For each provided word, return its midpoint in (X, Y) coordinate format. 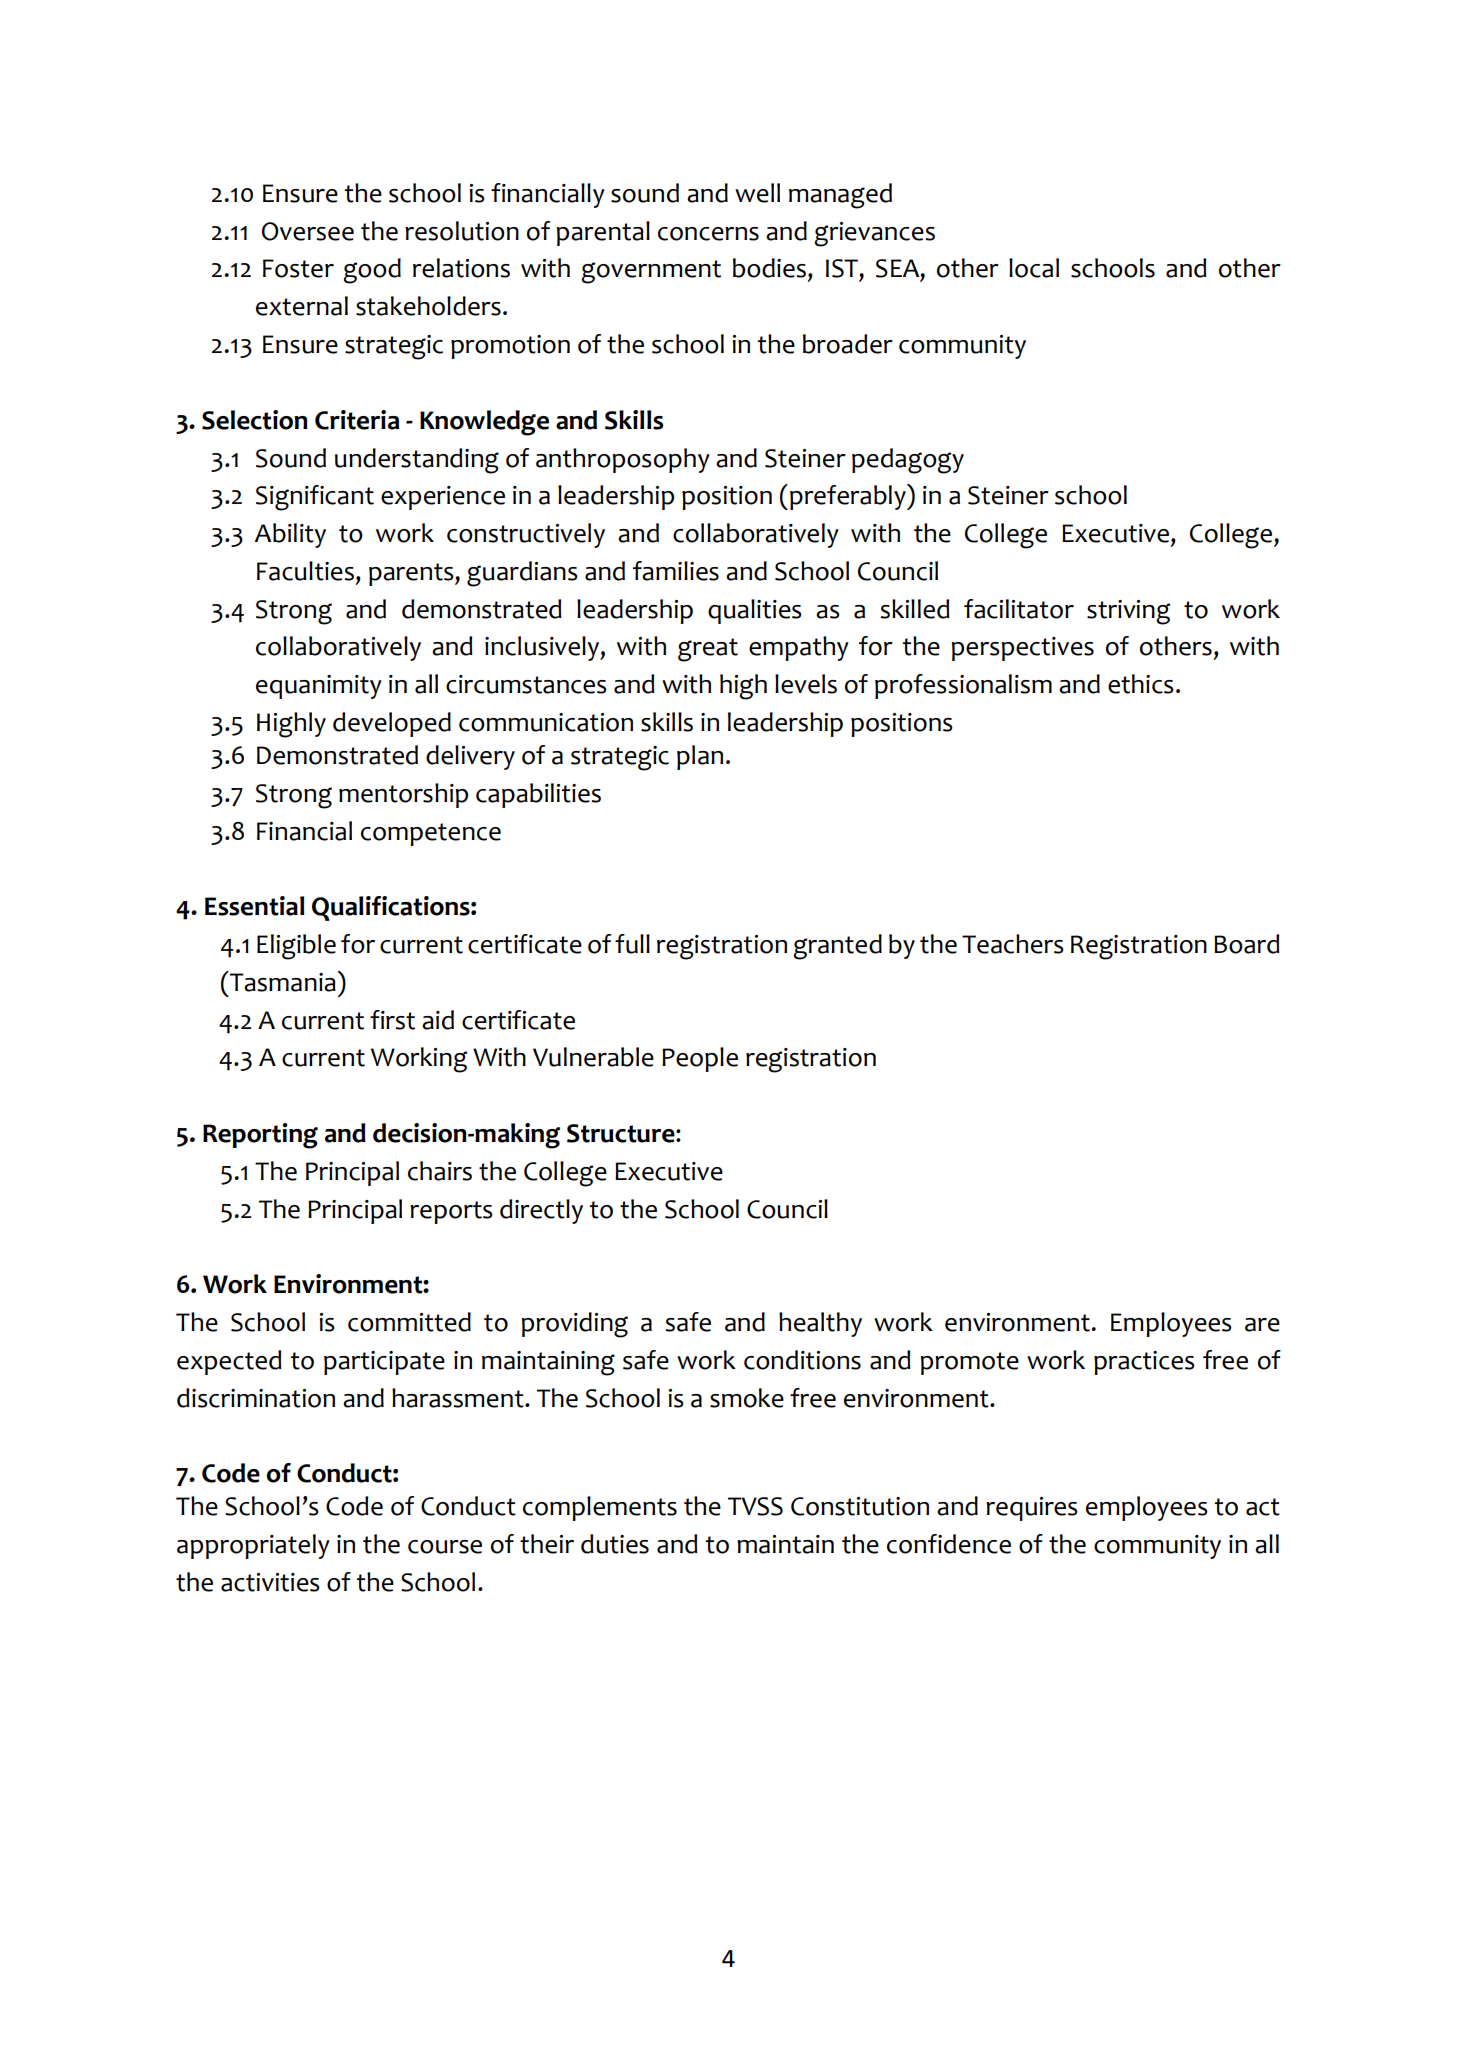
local (1034, 268)
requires (1032, 1509)
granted (837, 947)
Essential (254, 906)
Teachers (1013, 944)
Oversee (308, 231)
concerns (708, 234)
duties (615, 1544)
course (445, 1547)
